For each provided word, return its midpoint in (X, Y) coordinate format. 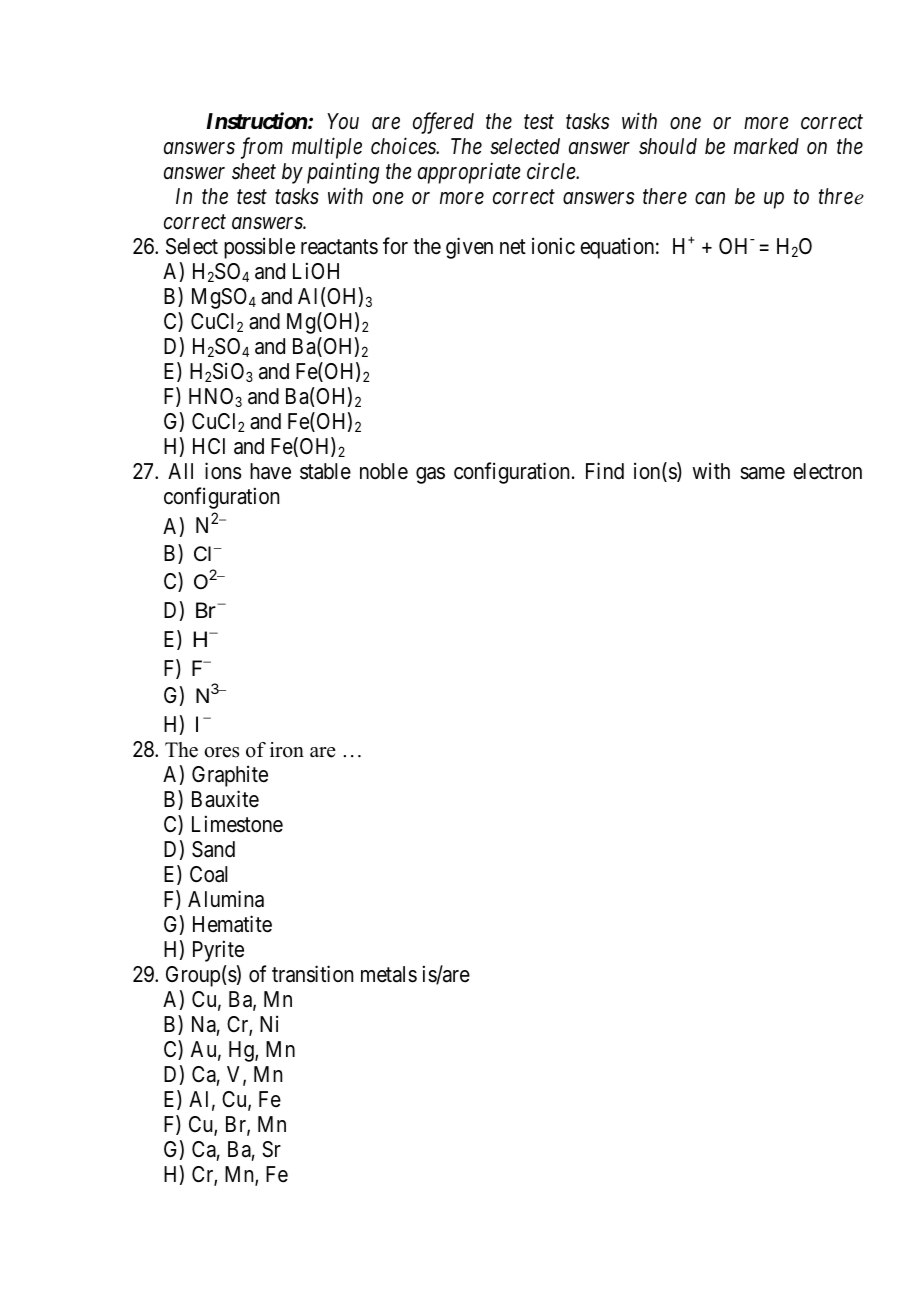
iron (287, 750)
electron (827, 471)
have (270, 471)
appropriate (469, 173)
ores (221, 752)
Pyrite (218, 951)
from (262, 148)
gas (430, 475)
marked (766, 146)
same (762, 473)
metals (389, 974)
